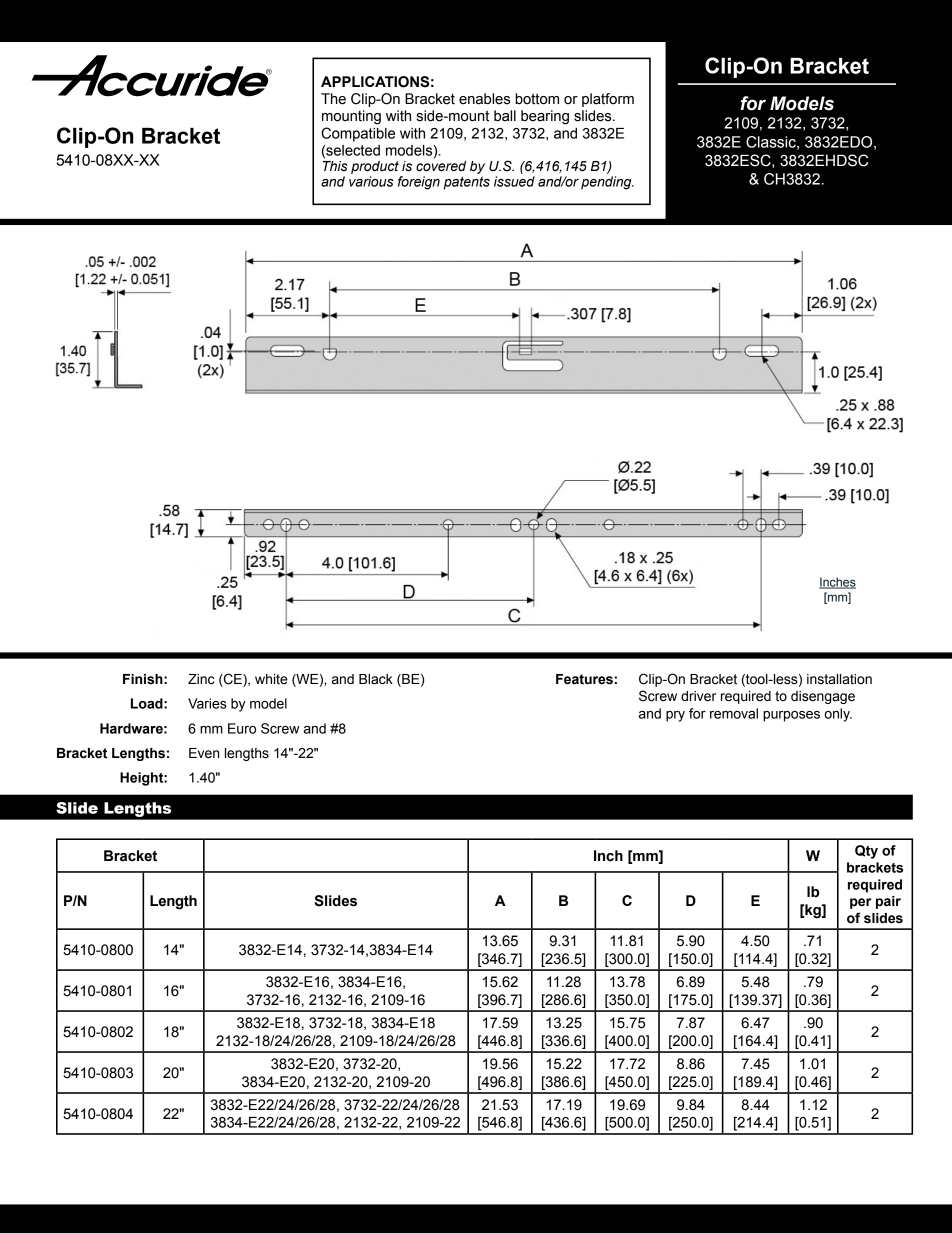  I want to click on Even, so click(204, 753).
